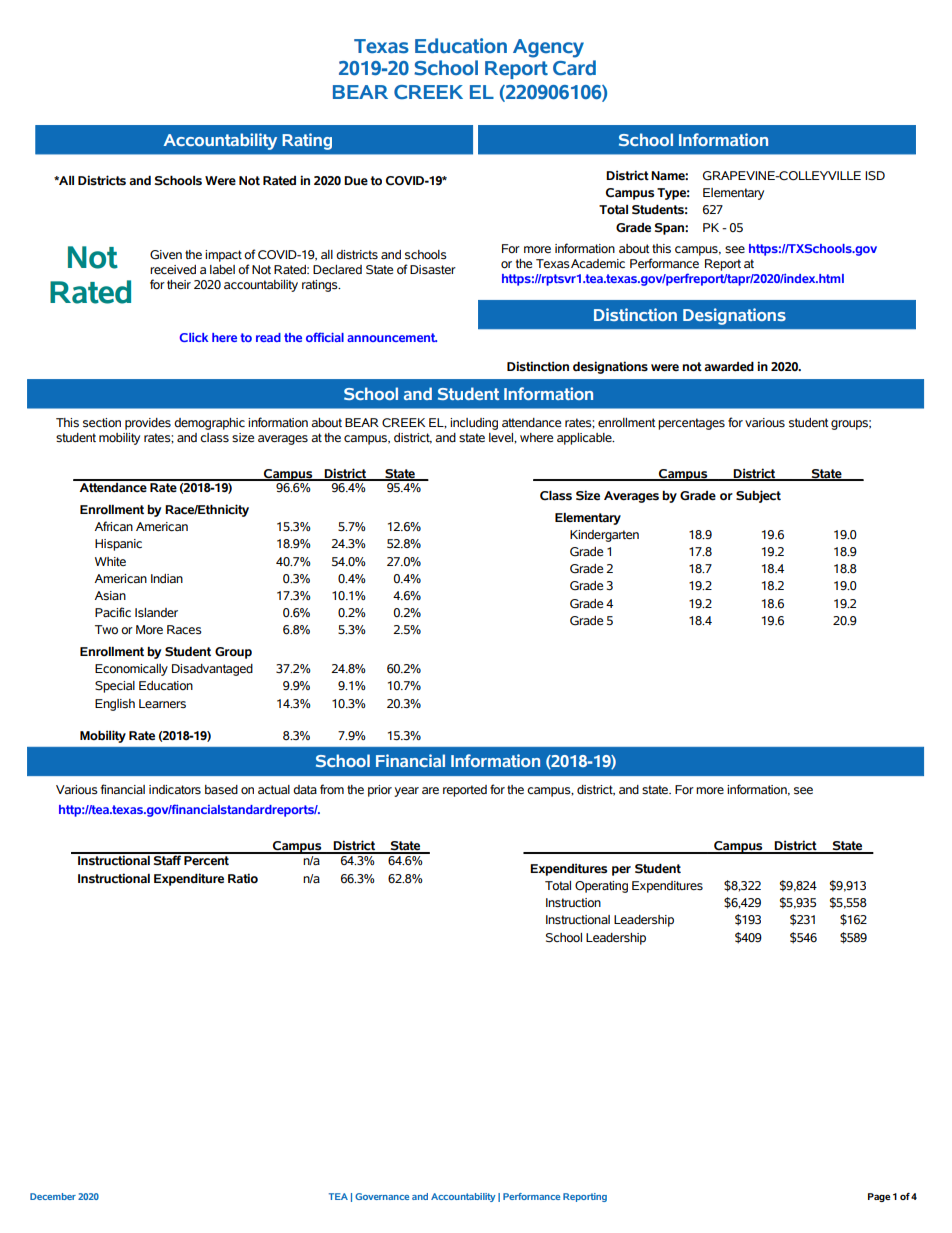 Image resolution: width=952 pixels, height=1233 pixels. Describe the element at coordinates (879, 1197) in the screenshot. I see `Page` at that location.
